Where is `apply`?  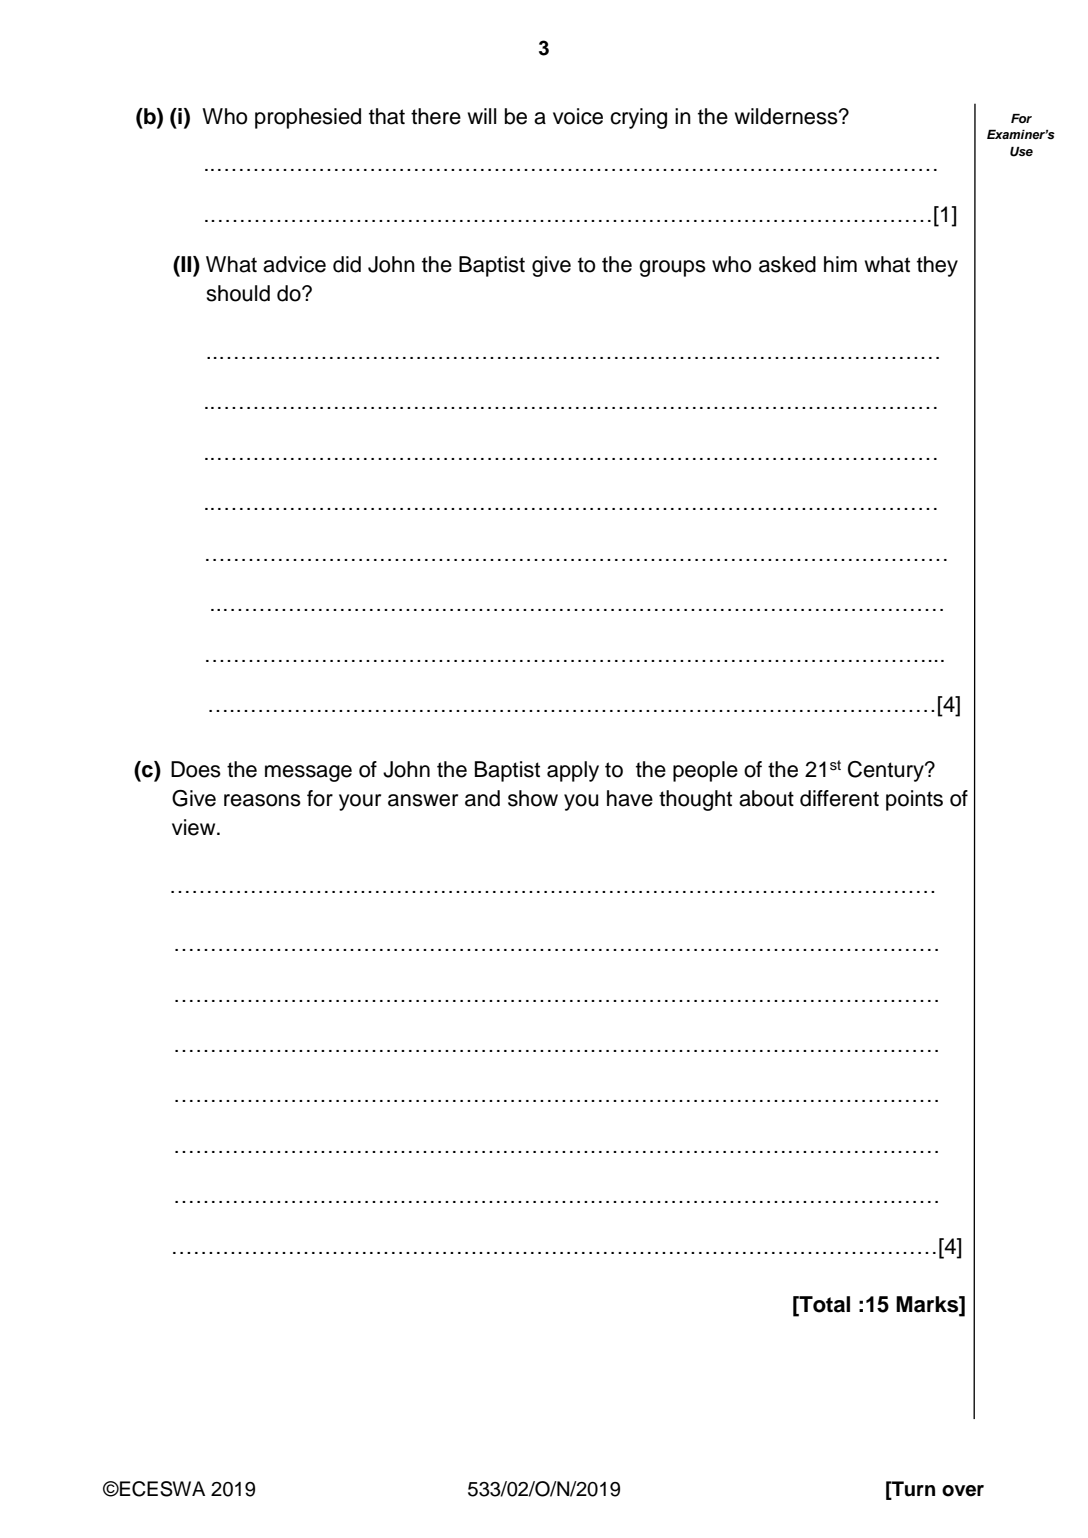
apply is located at coordinates (573, 771).
